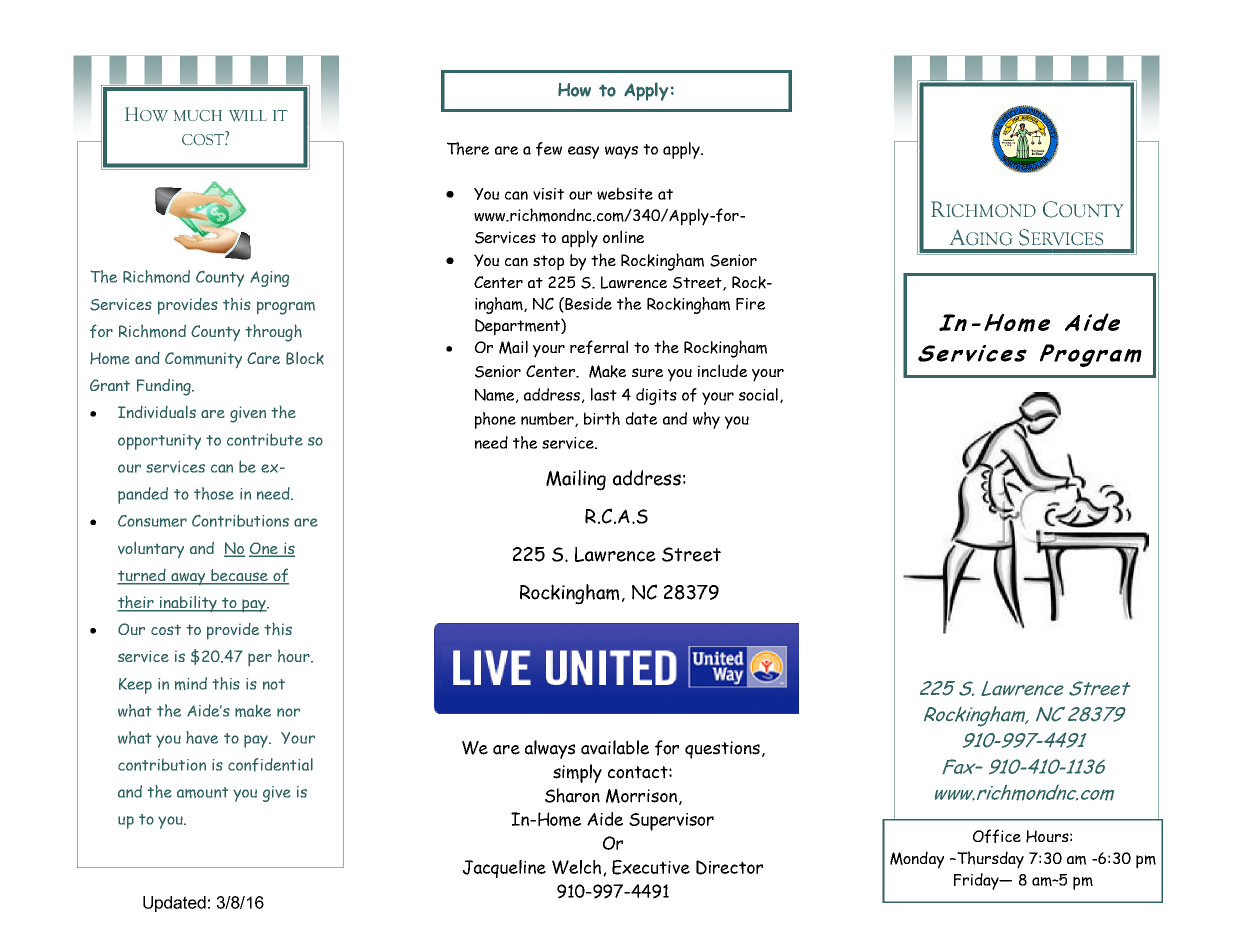 The image size is (1233, 952). I want to click on website, so click(625, 193).
